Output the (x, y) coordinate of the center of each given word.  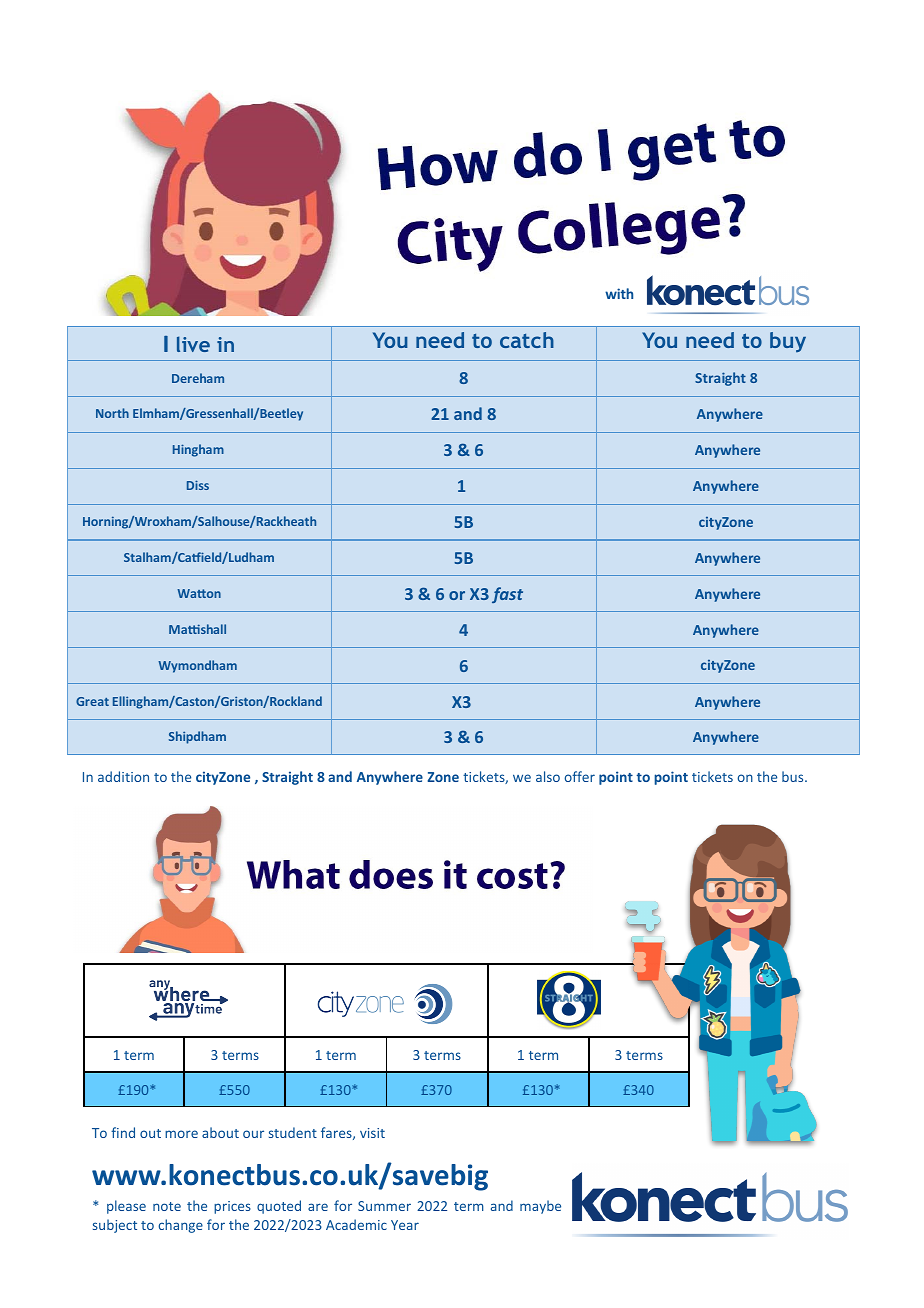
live (193, 344)
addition (123, 776)
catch (527, 340)
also (548, 776)
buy (788, 342)
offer (579, 776)
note (167, 1206)
